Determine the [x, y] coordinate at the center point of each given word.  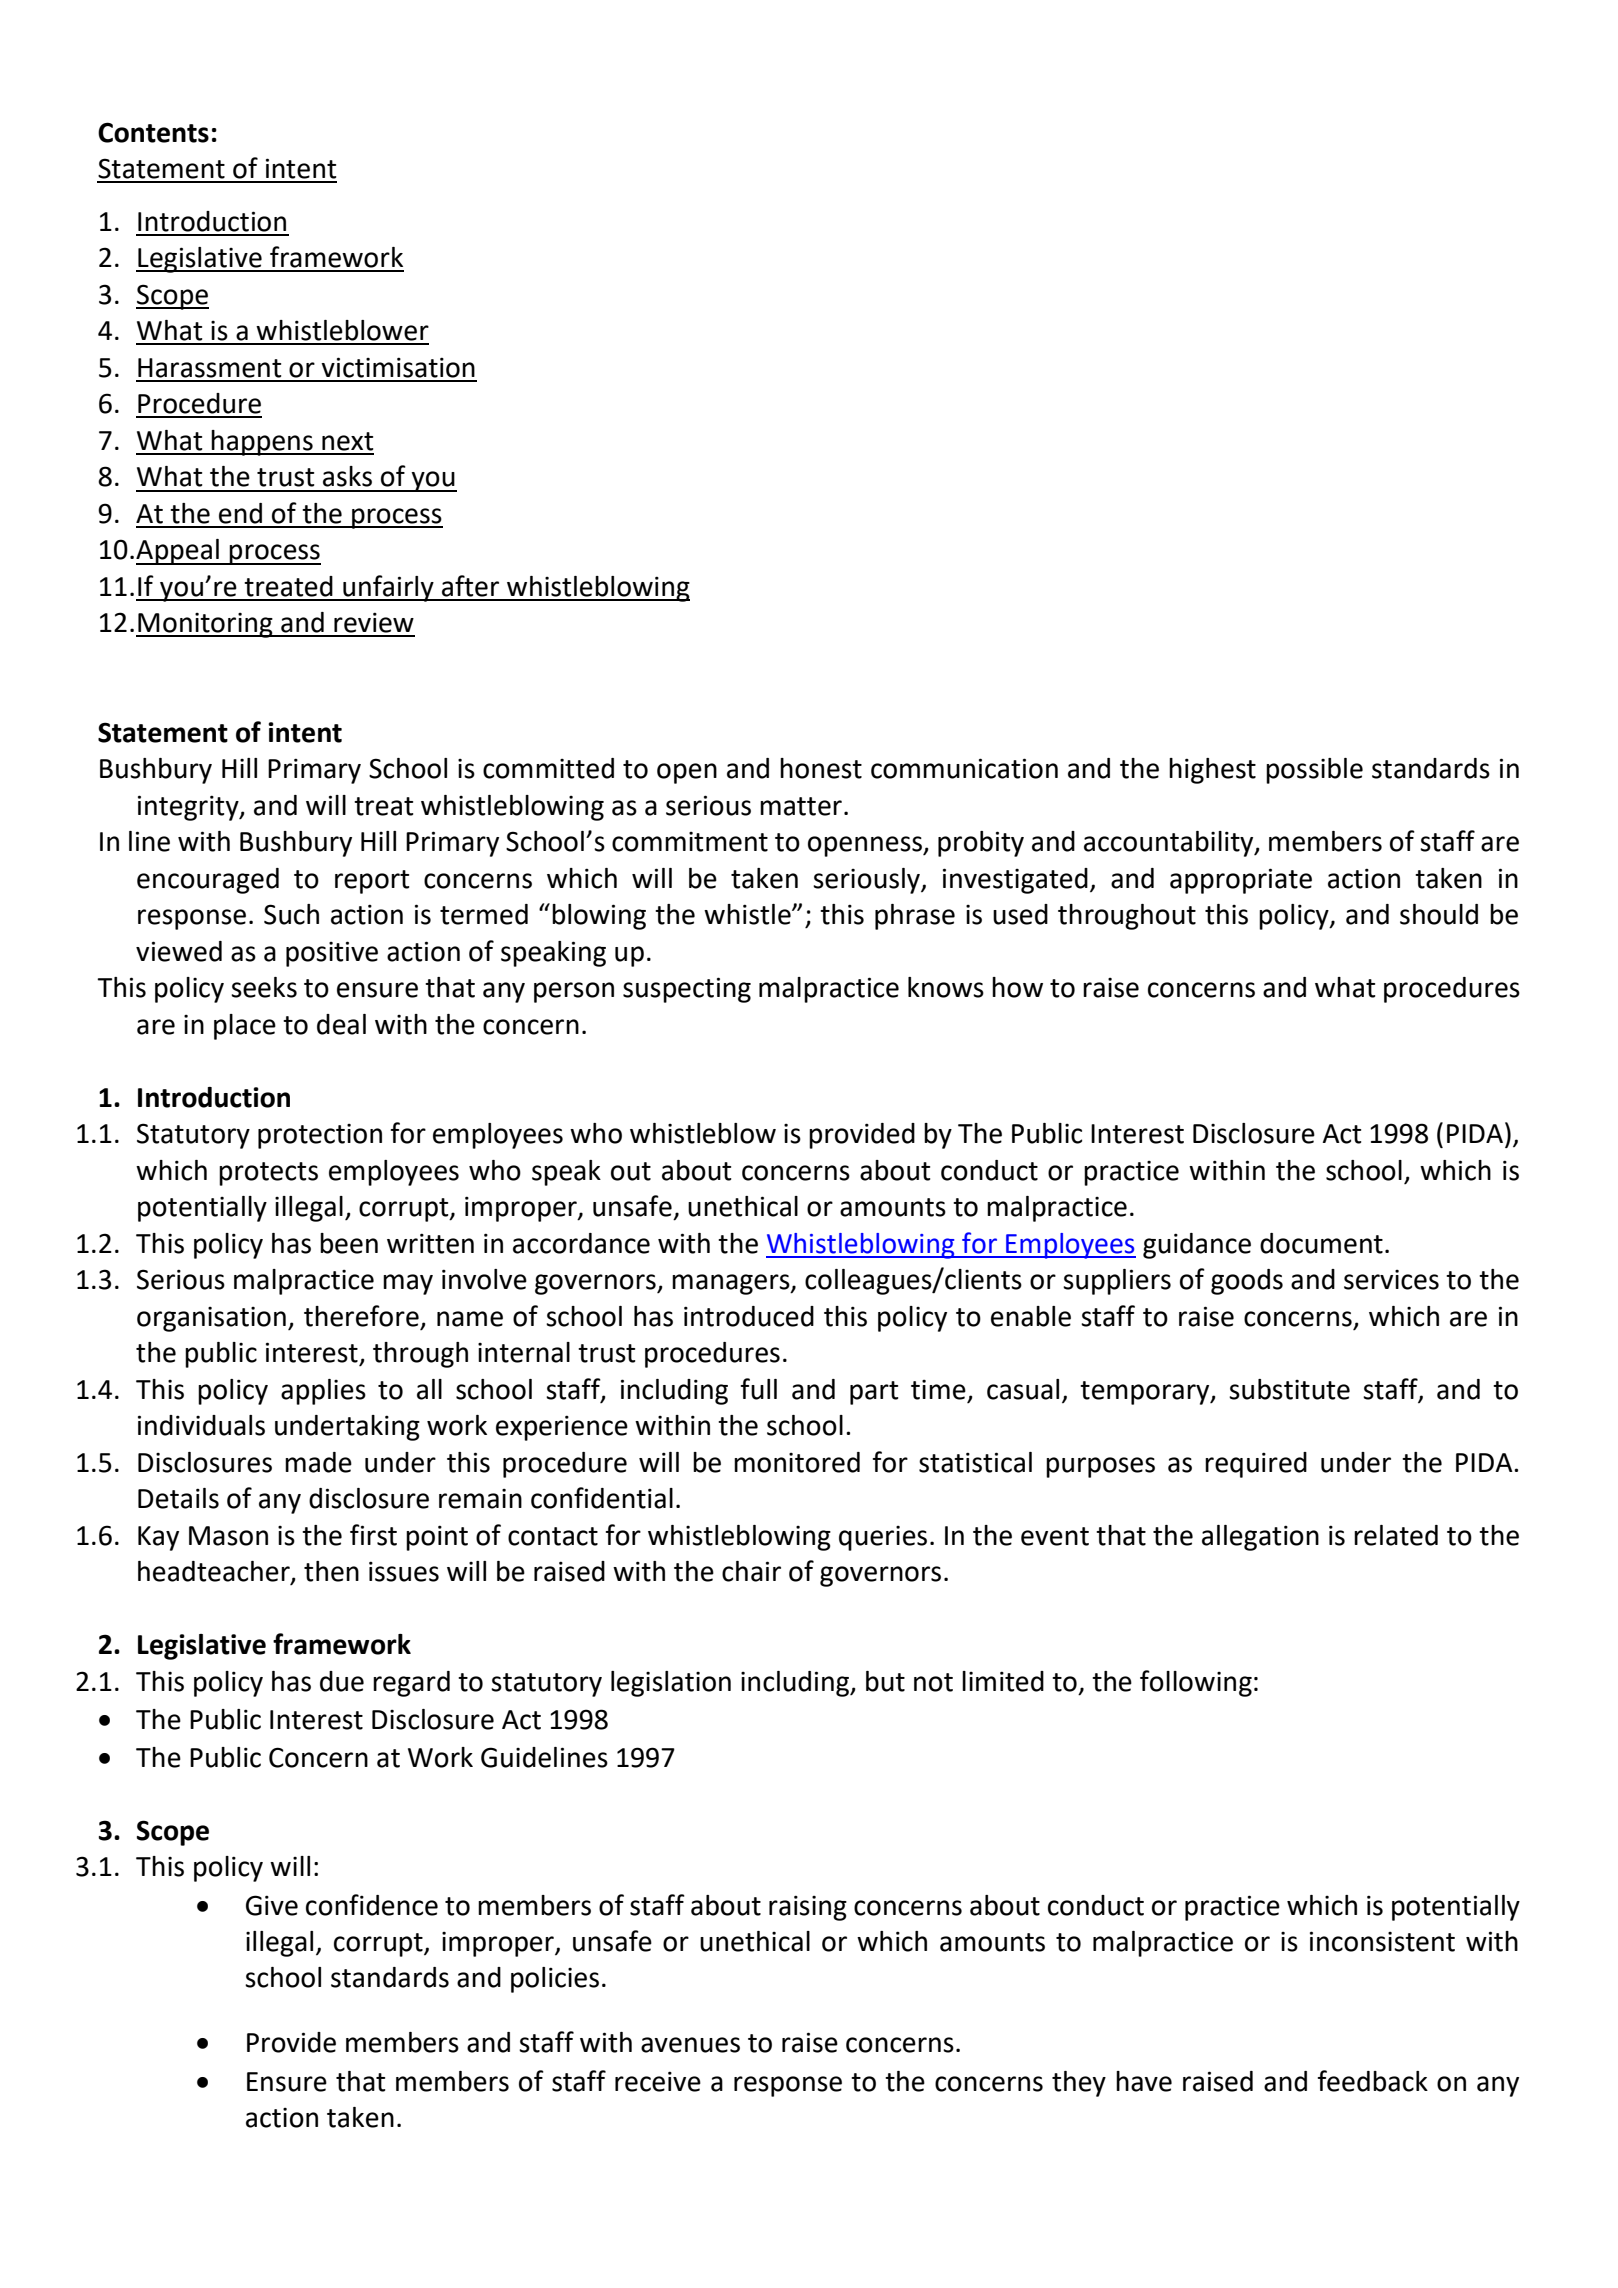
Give [272, 1905]
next [347, 441]
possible [1314, 771]
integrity [189, 808]
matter [801, 806]
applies [323, 1392]
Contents [153, 132]
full [758, 1389]
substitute [1289, 1389]
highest [1212, 771]
